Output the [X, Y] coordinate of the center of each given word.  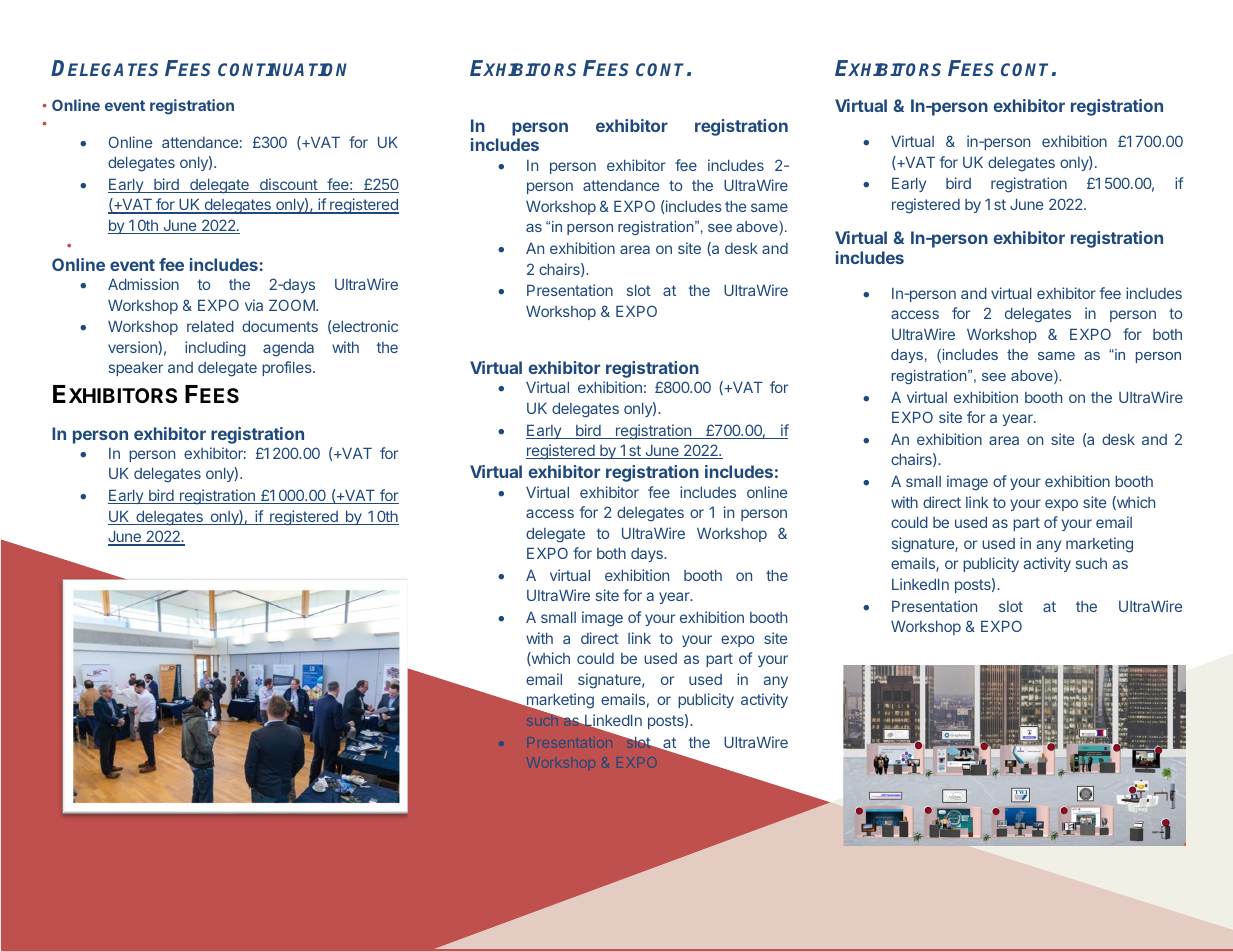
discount [288, 185]
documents [280, 326]
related [210, 326]
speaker [136, 369]
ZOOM [293, 305]
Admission [143, 284]
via [254, 305]
